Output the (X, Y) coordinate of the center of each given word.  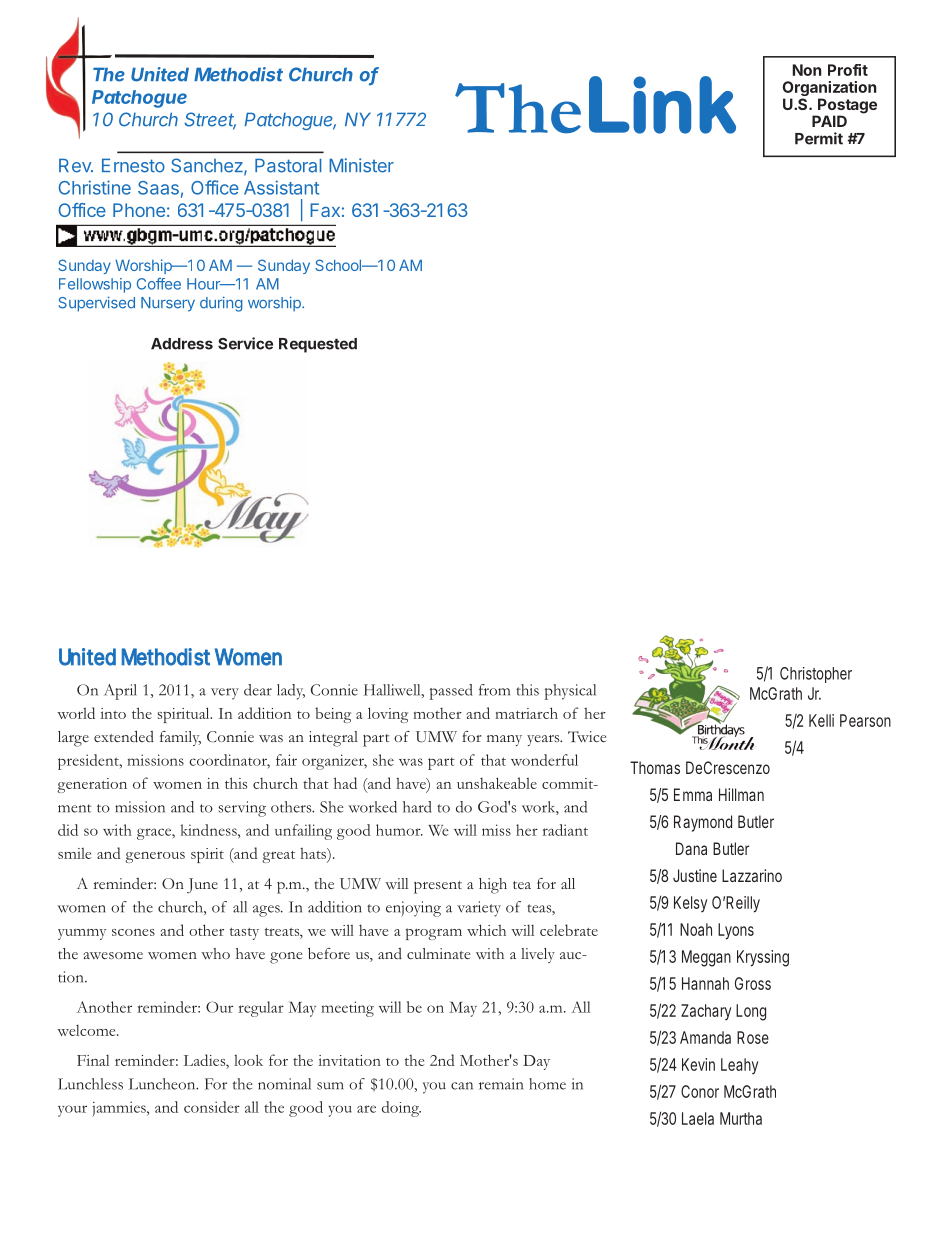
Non (807, 70)
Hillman (741, 794)
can (462, 1086)
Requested (318, 345)
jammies (120, 1109)
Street (210, 120)
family (180, 738)
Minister (361, 165)
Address (182, 344)
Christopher (816, 675)
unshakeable (497, 783)
